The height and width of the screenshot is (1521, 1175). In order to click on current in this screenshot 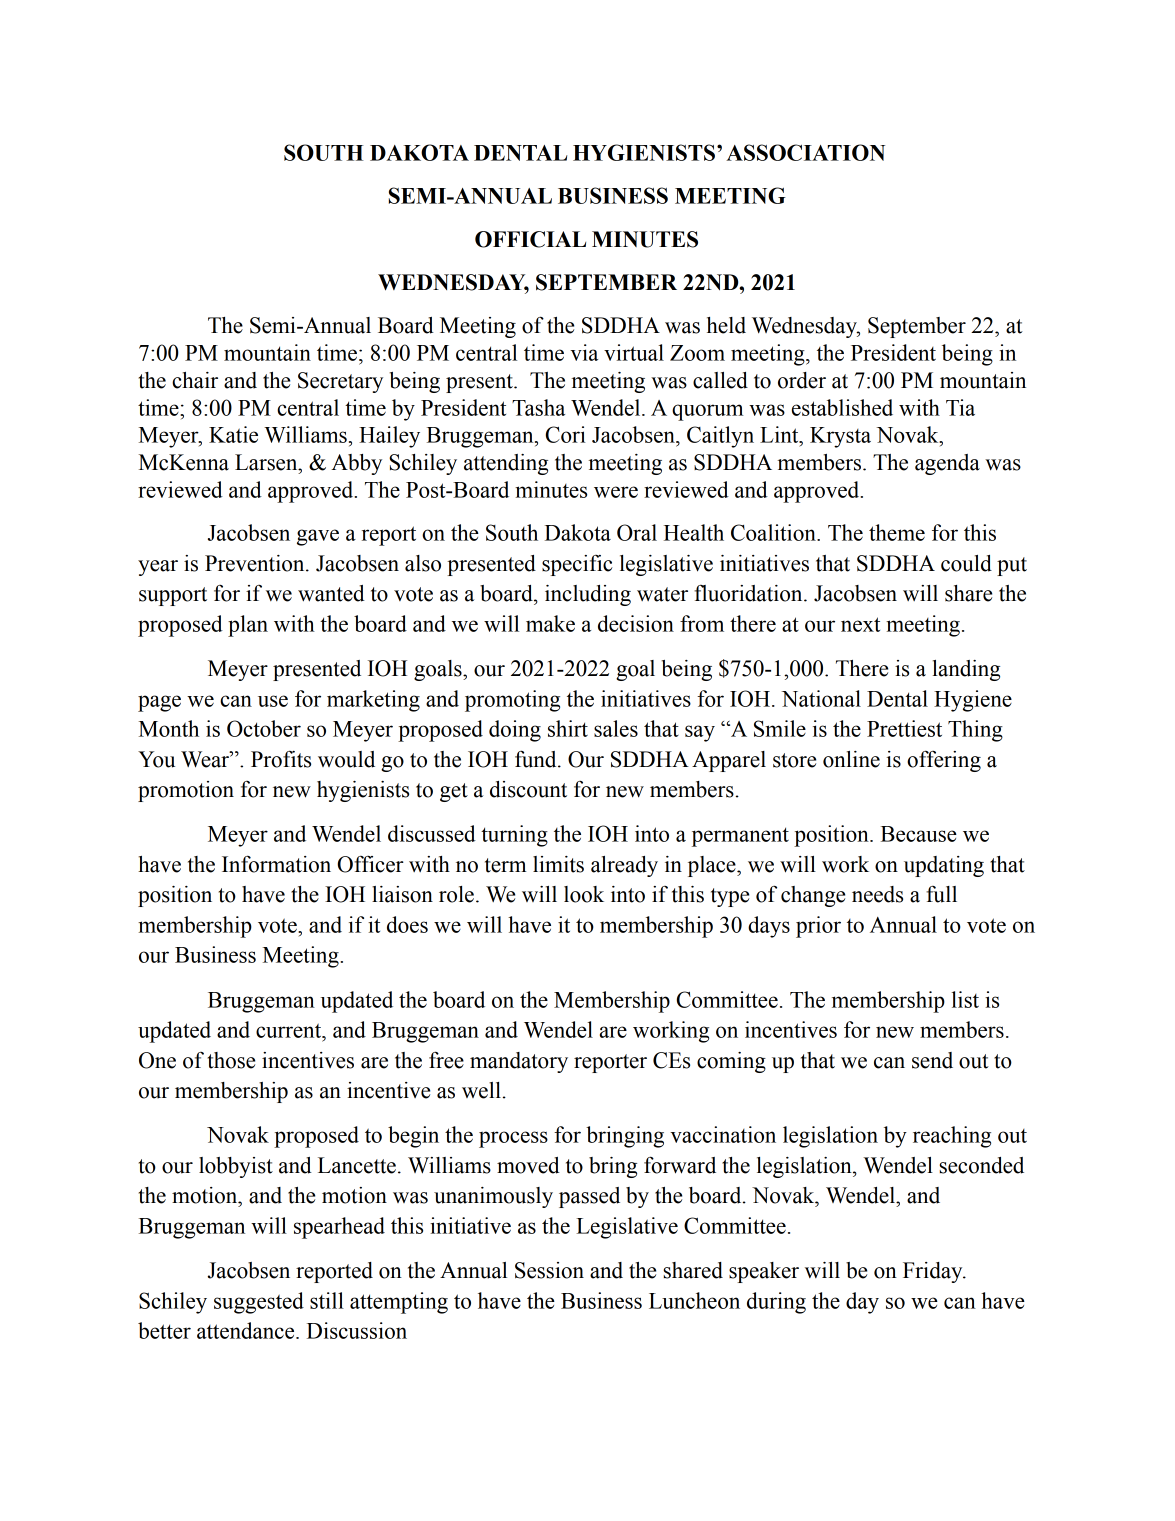, I will do `click(290, 1030)`.
